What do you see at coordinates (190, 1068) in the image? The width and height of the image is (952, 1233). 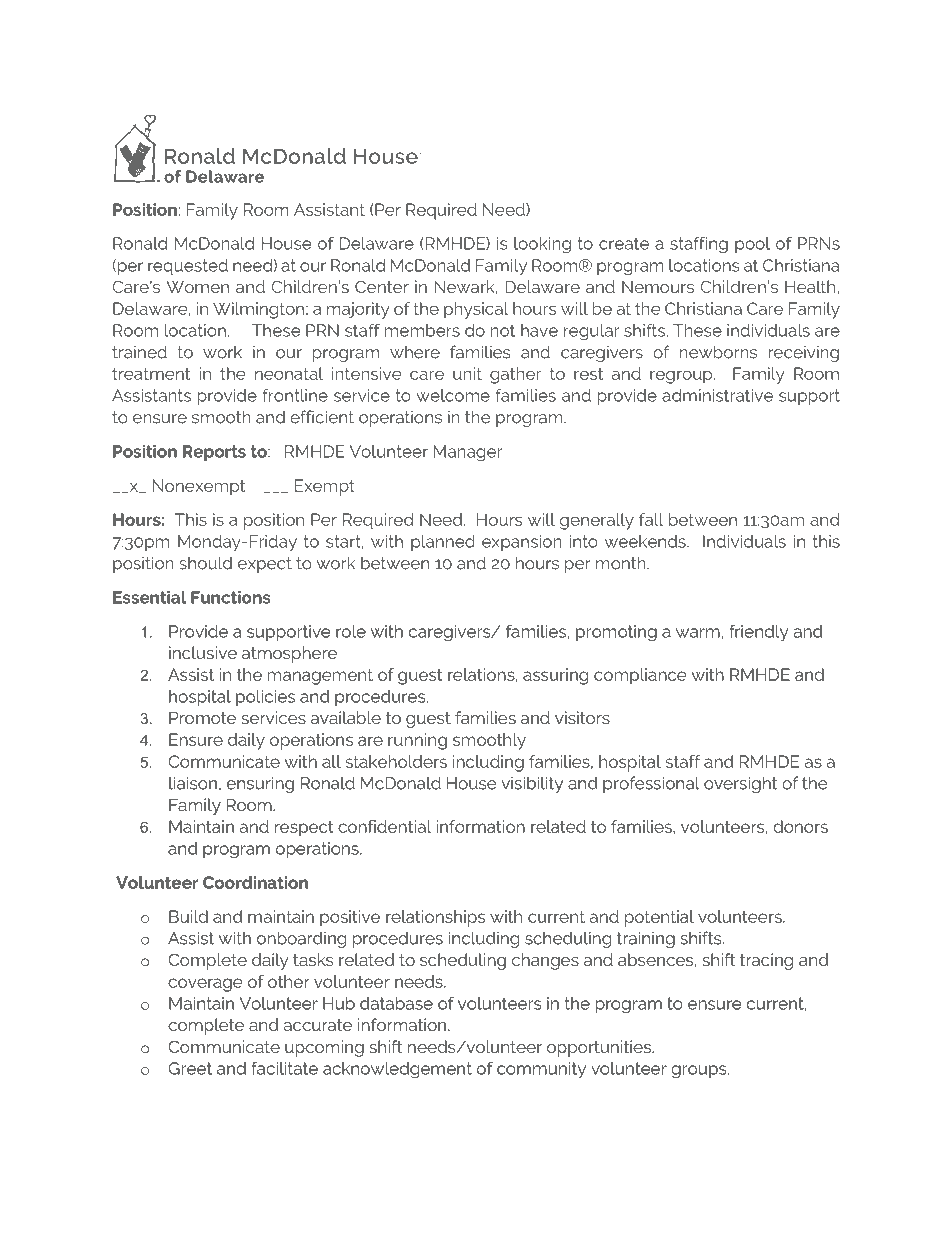 I see `Greet` at bounding box center [190, 1068].
